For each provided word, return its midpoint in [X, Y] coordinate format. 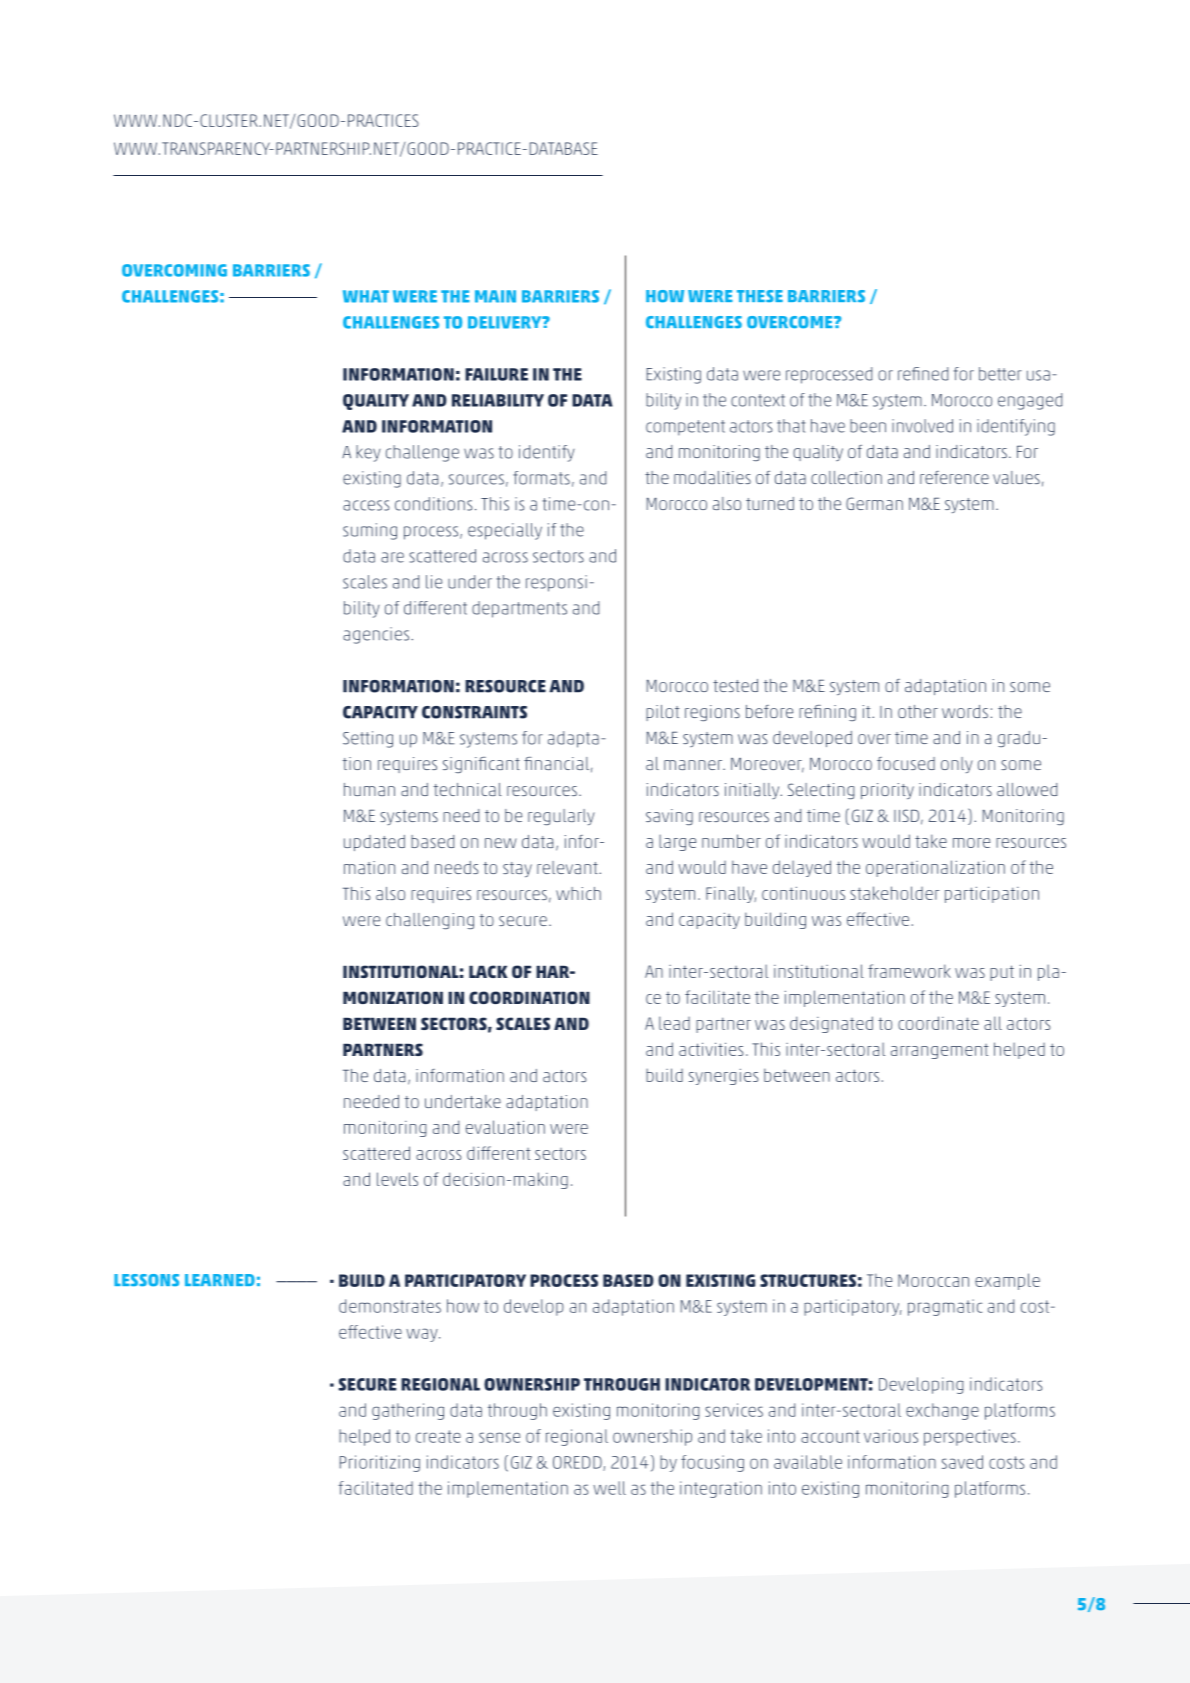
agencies [376, 635]
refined [923, 374]
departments [519, 609]
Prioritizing [380, 1463]
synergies [724, 1077]
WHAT [366, 296]
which [578, 893]
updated [374, 843]
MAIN [495, 296]
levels [397, 1179]
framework [909, 971]
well [609, 1488]
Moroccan [933, 1280]
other [918, 711]
